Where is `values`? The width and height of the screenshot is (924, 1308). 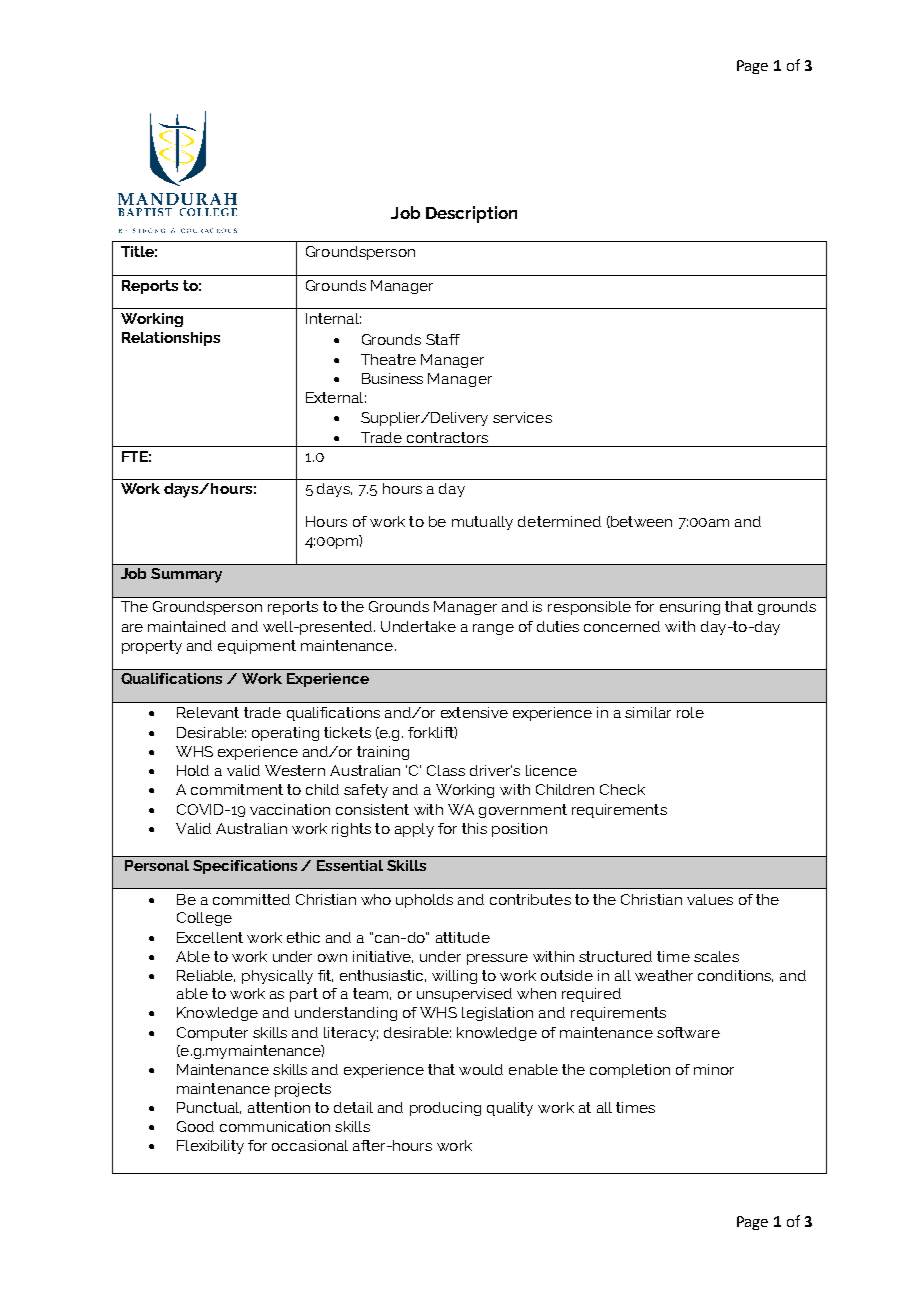
values is located at coordinates (710, 899).
